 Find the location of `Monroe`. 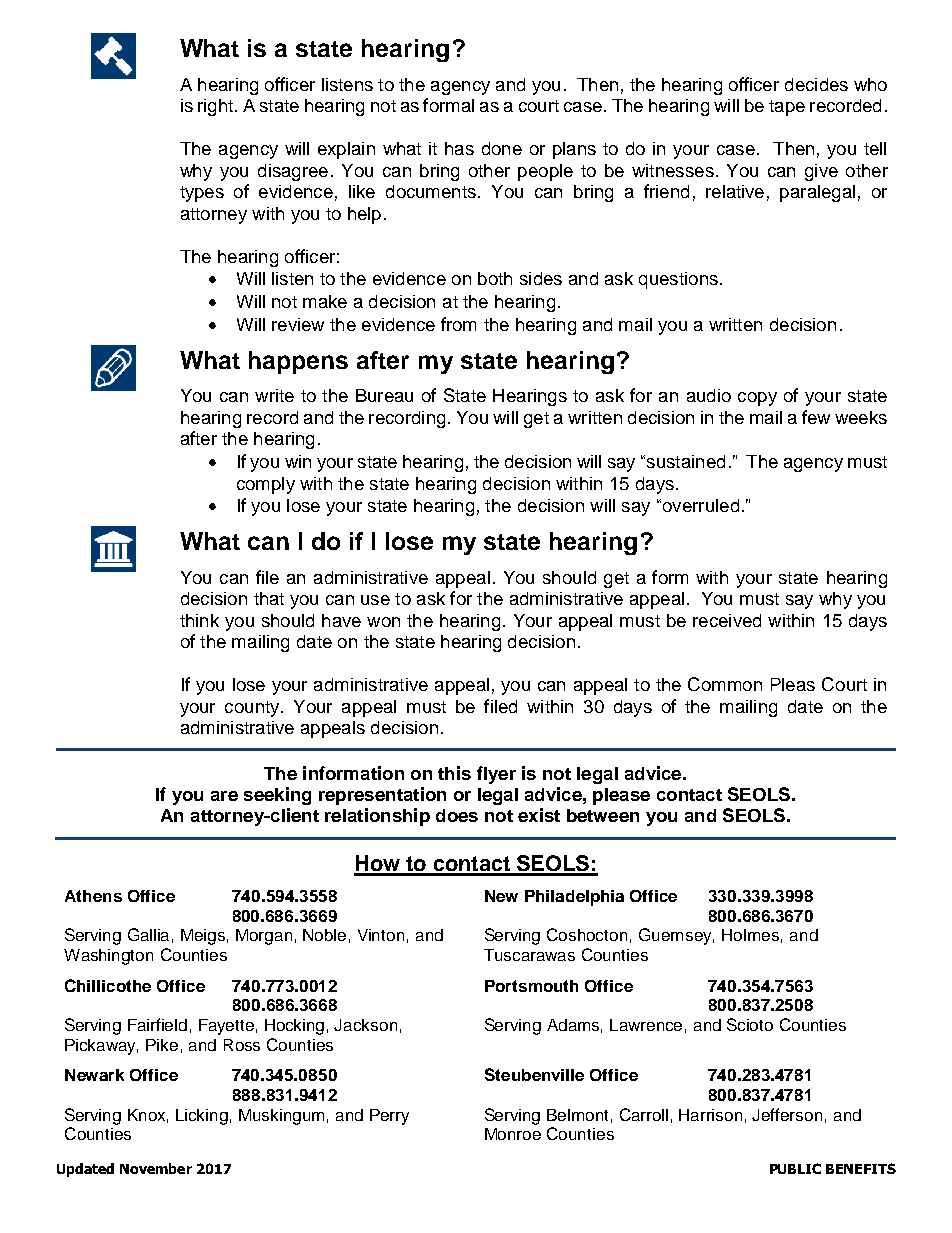

Monroe is located at coordinates (513, 1134).
